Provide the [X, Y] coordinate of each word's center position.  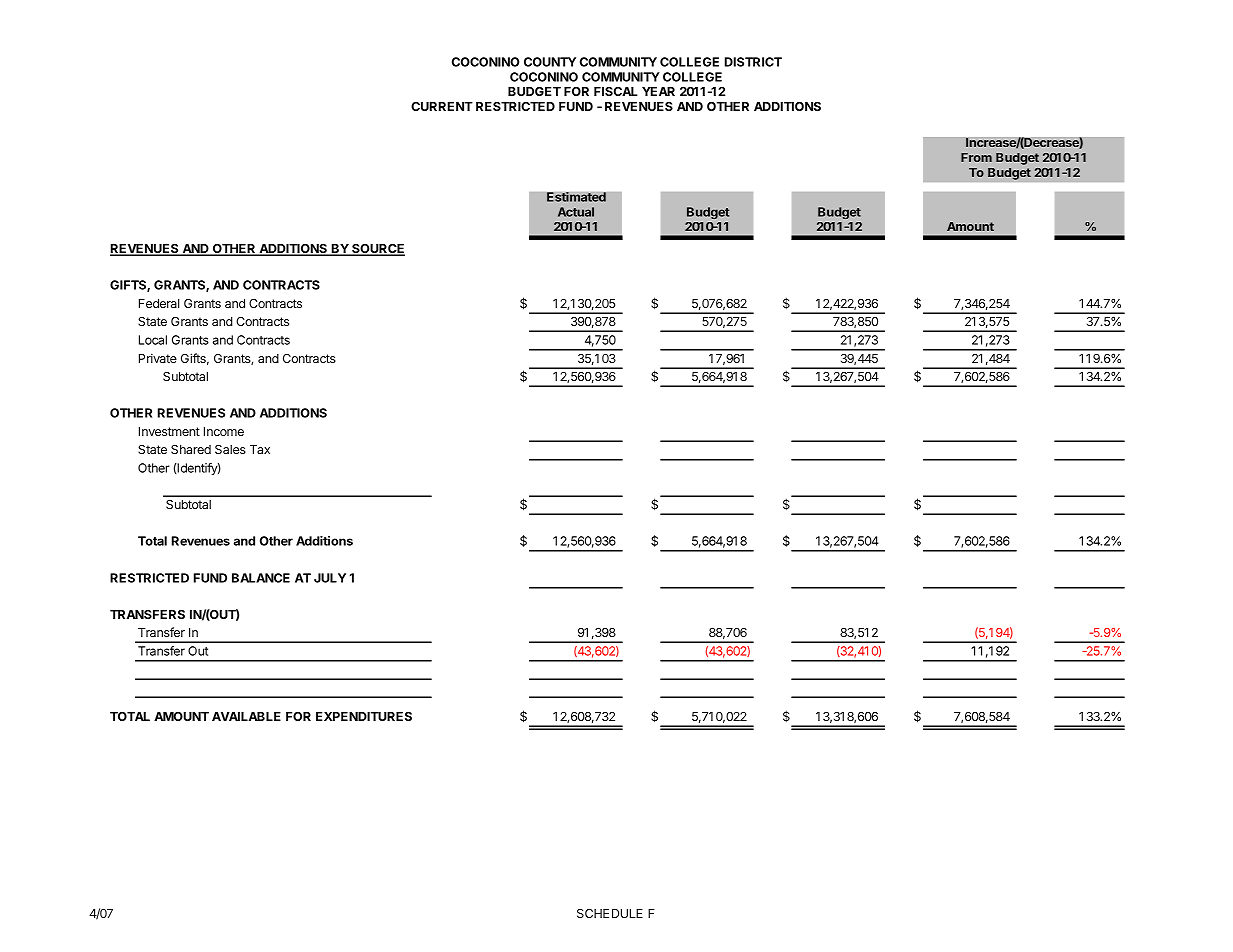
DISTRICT [753, 62]
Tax [260, 449]
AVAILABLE [246, 716]
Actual [576, 212]
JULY [330, 578]
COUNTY [550, 62]
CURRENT [442, 106]
